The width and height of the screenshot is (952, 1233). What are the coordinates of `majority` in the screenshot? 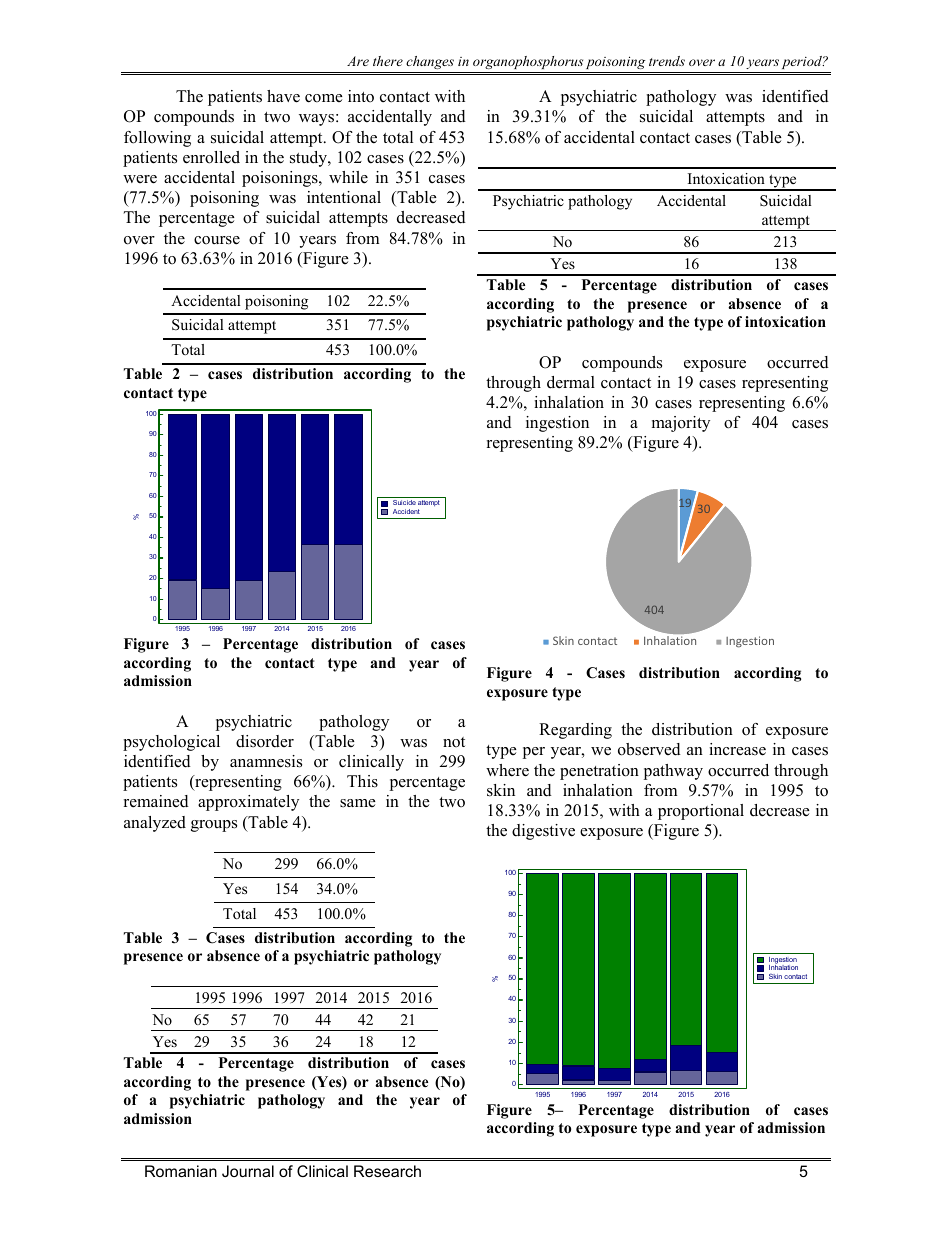 It's located at (681, 424).
